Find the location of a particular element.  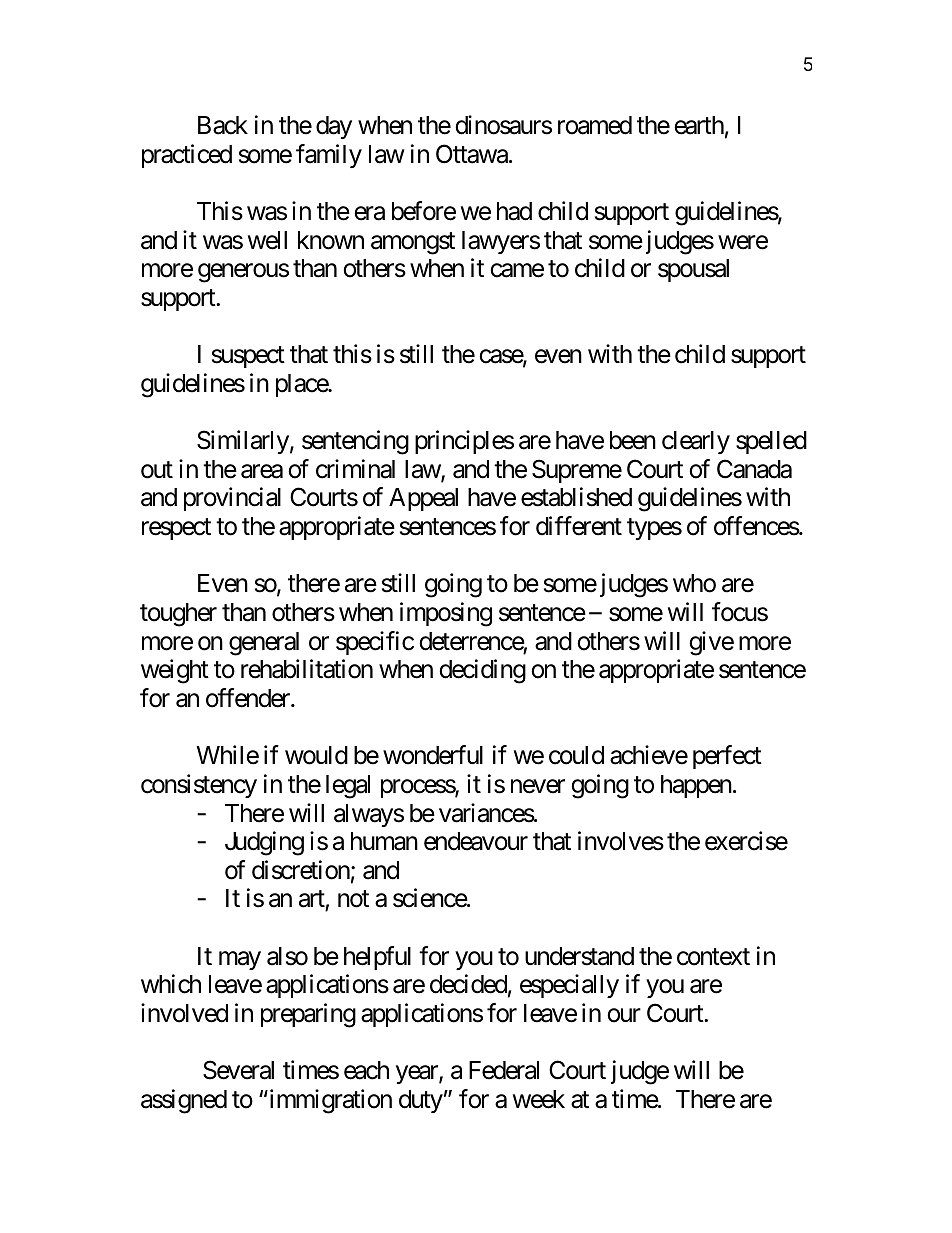

Ottawa is located at coordinates (472, 154).
